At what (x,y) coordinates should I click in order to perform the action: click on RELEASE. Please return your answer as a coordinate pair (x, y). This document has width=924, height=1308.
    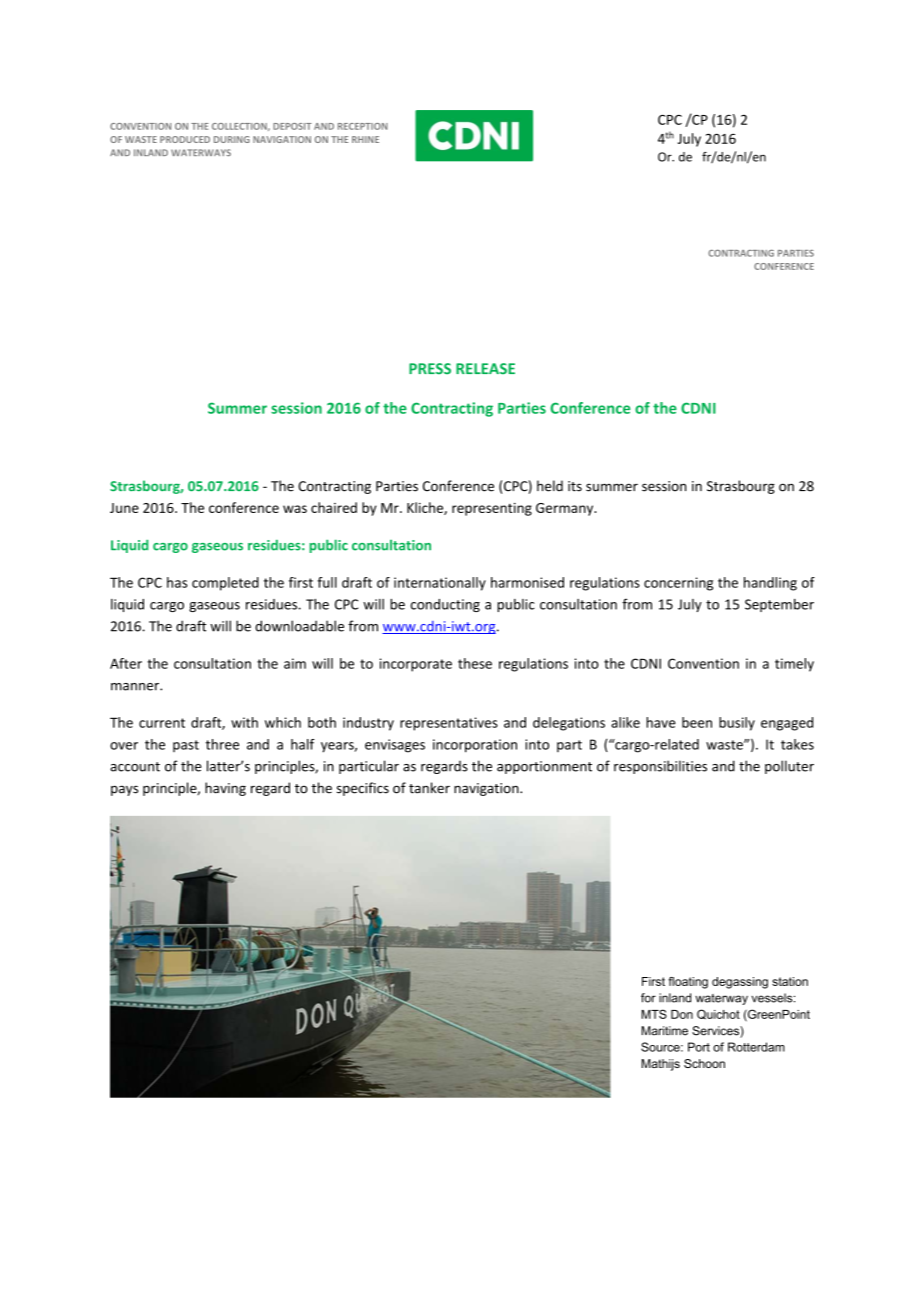
    Looking at the image, I should click on (485, 368).
